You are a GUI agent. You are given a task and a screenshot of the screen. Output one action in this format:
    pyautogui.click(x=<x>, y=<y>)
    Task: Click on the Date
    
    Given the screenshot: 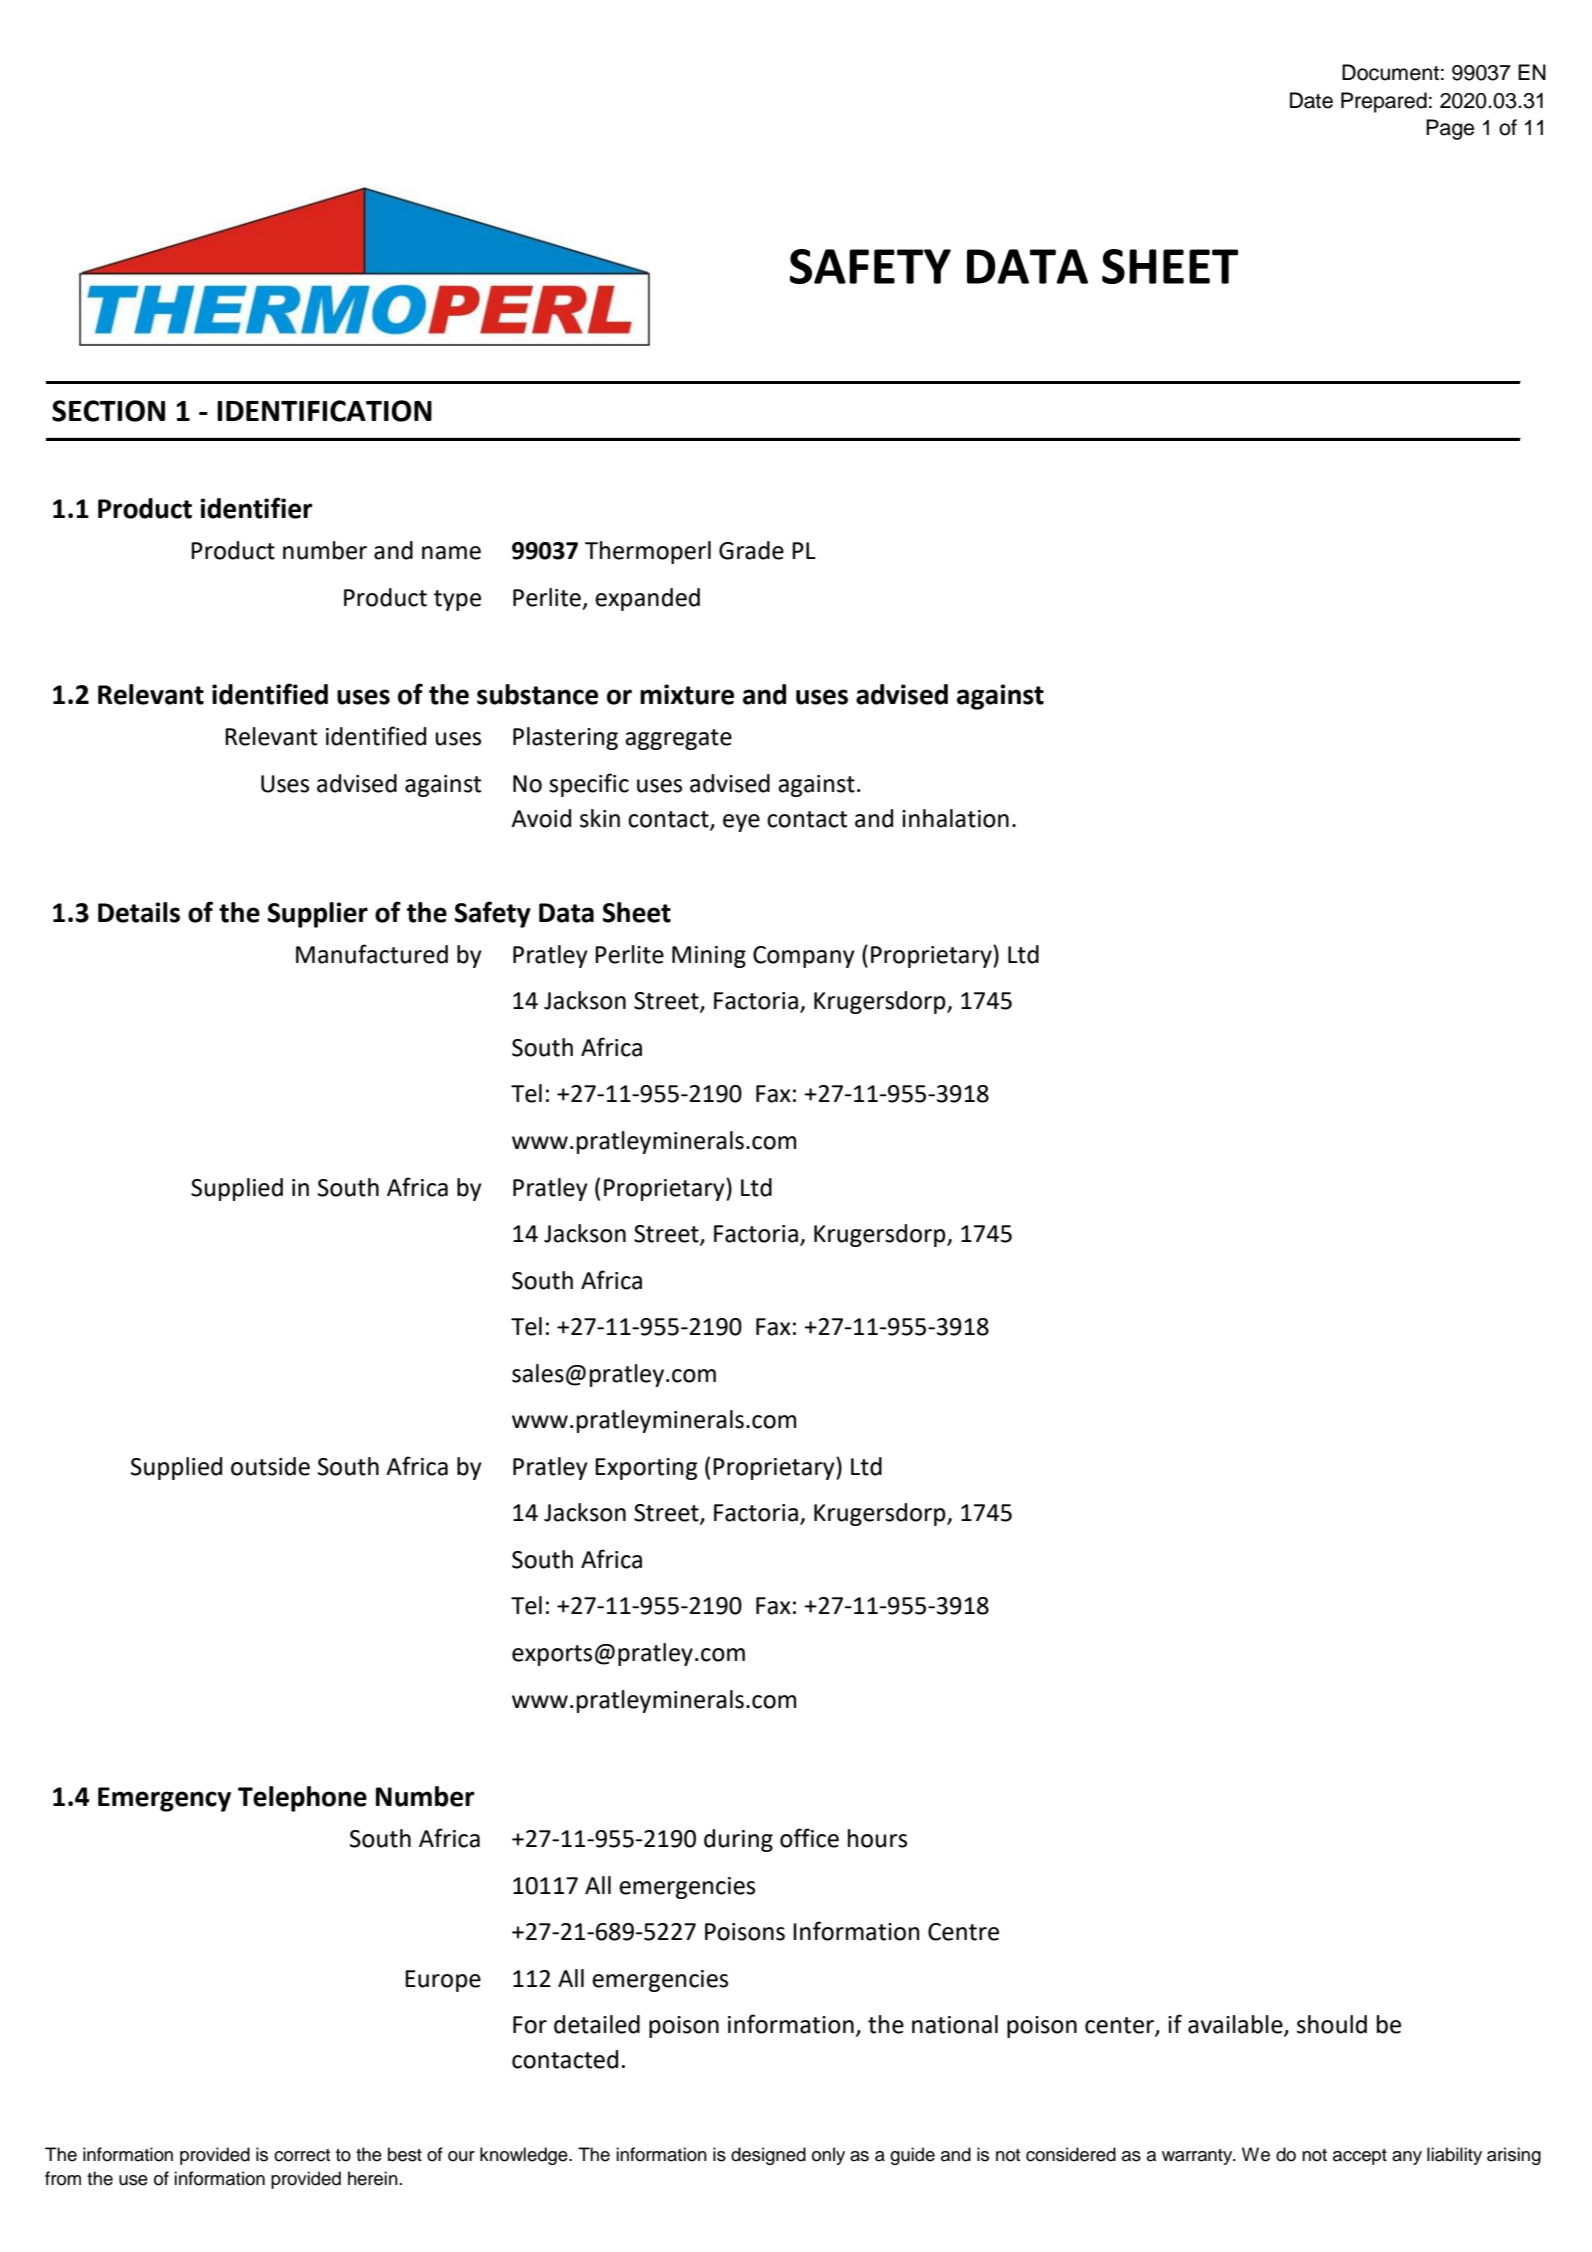 What is the action you would take?
    pyautogui.click(x=1311, y=100)
